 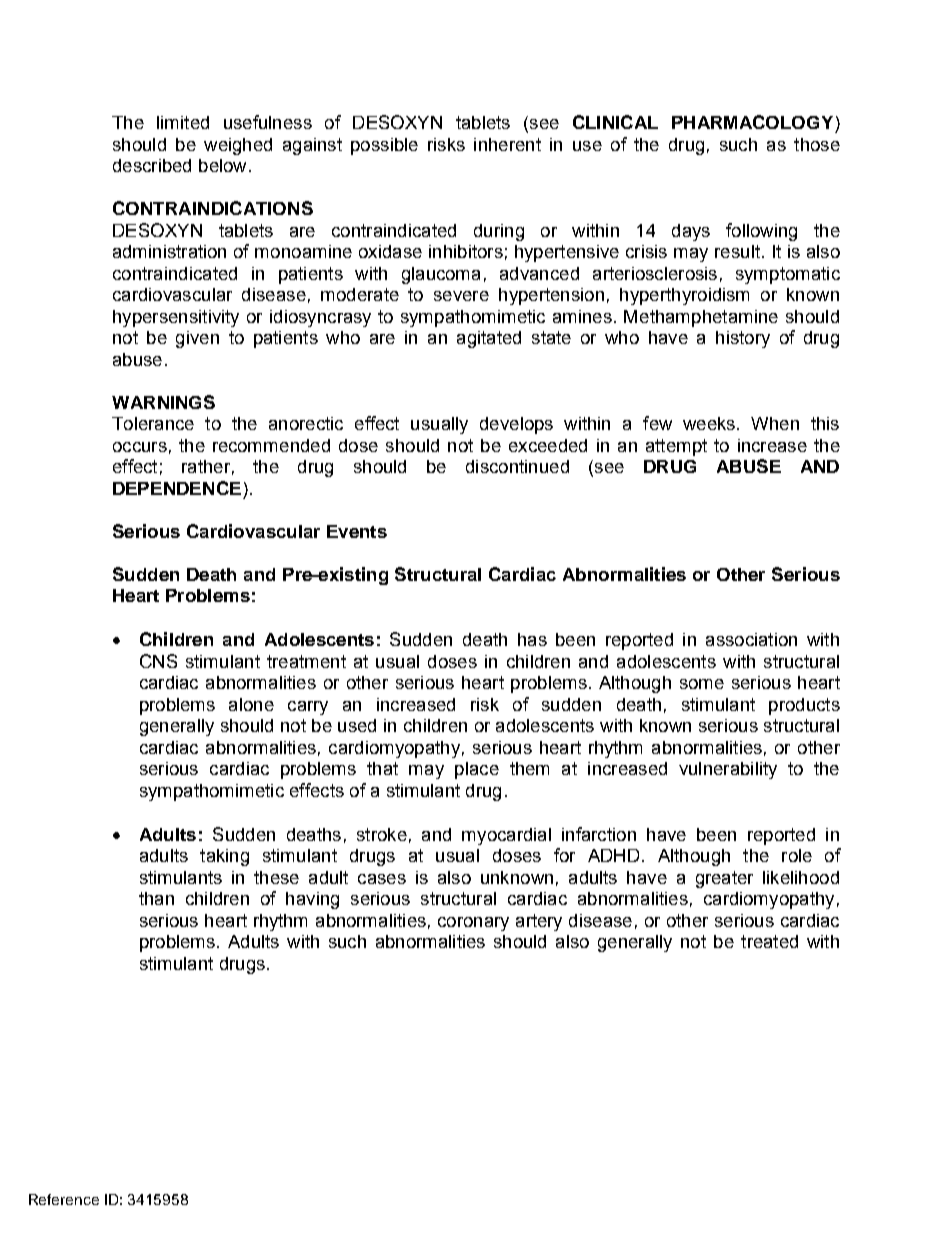 What do you see at coordinates (156, 898) in the screenshot?
I see `than` at bounding box center [156, 898].
